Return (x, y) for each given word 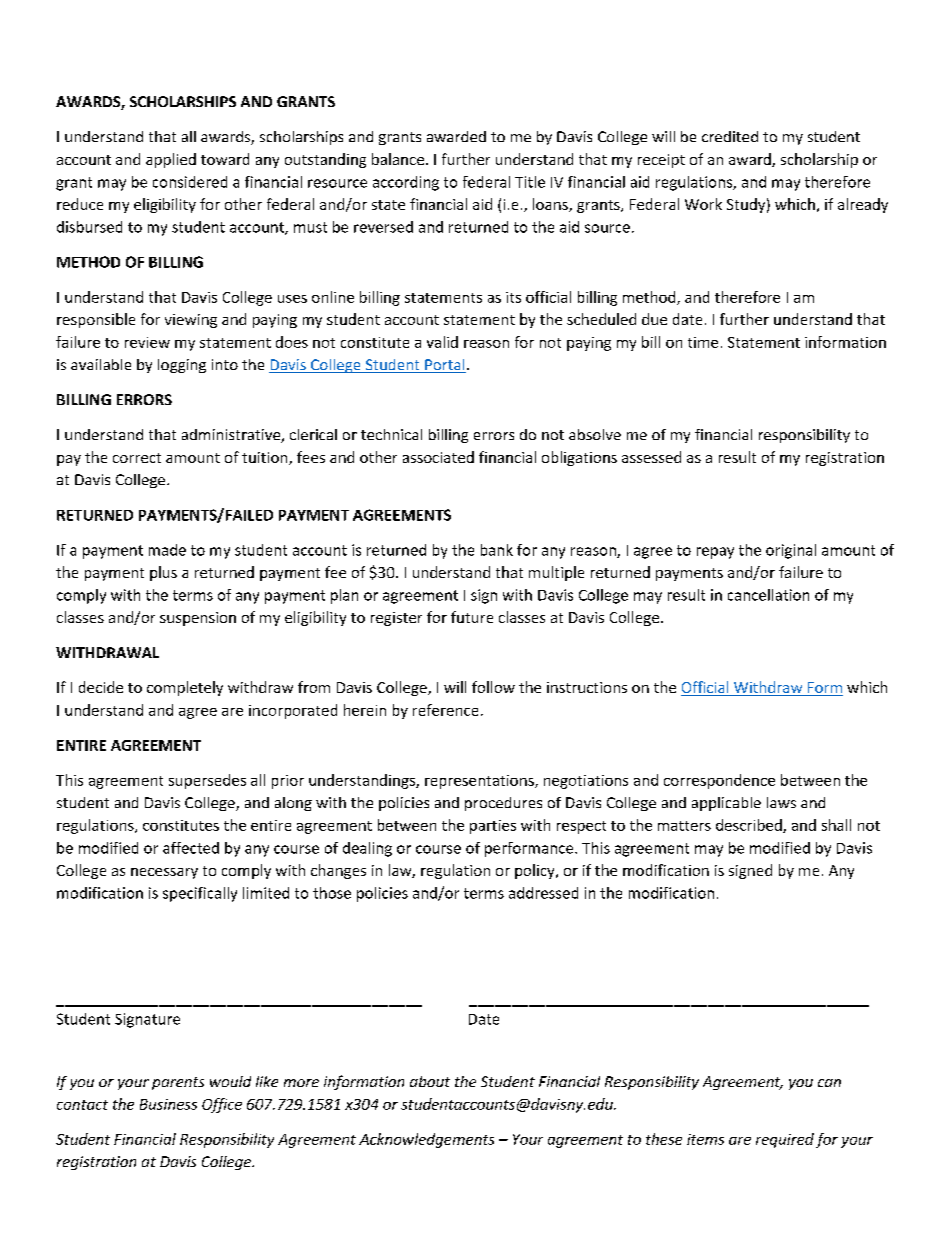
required (785, 1140)
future (472, 617)
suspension (198, 619)
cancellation (768, 595)
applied (171, 160)
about (430, 1081)
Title (530, 182)
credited (730, 136)
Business (168, 1104)
